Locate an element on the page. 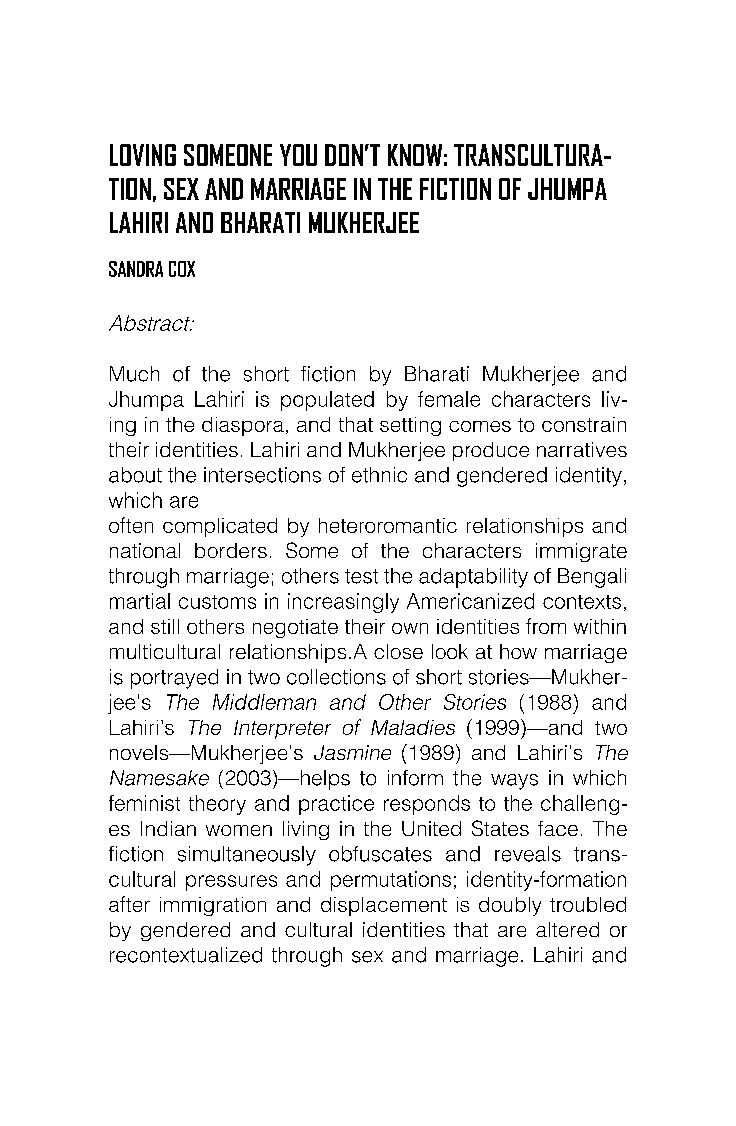 Image resolution: width=736 pixels, height=1126 pixels. after is located at coordinates (129, 904).
